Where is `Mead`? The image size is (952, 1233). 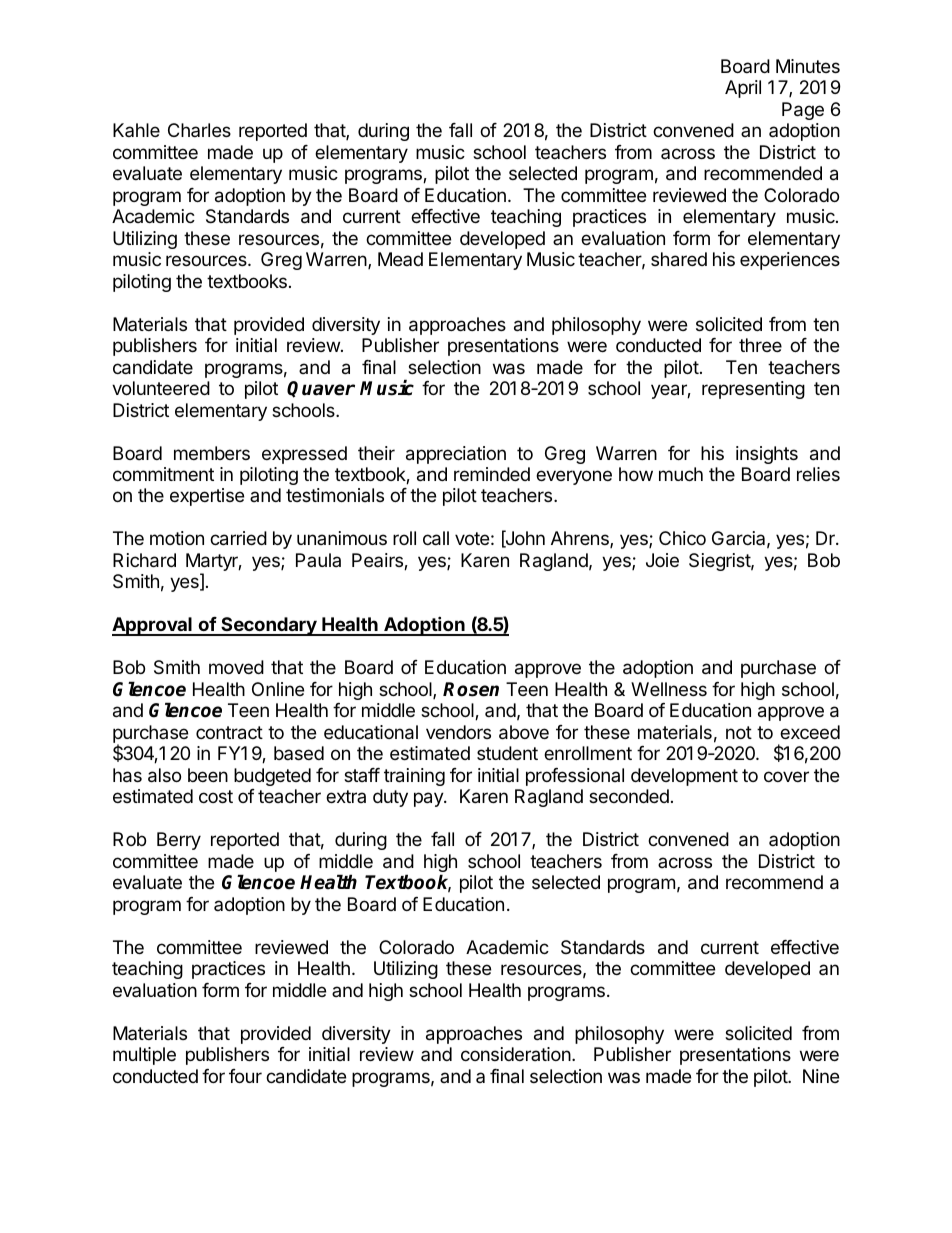 Mead is located at coordinates (400, 259).
